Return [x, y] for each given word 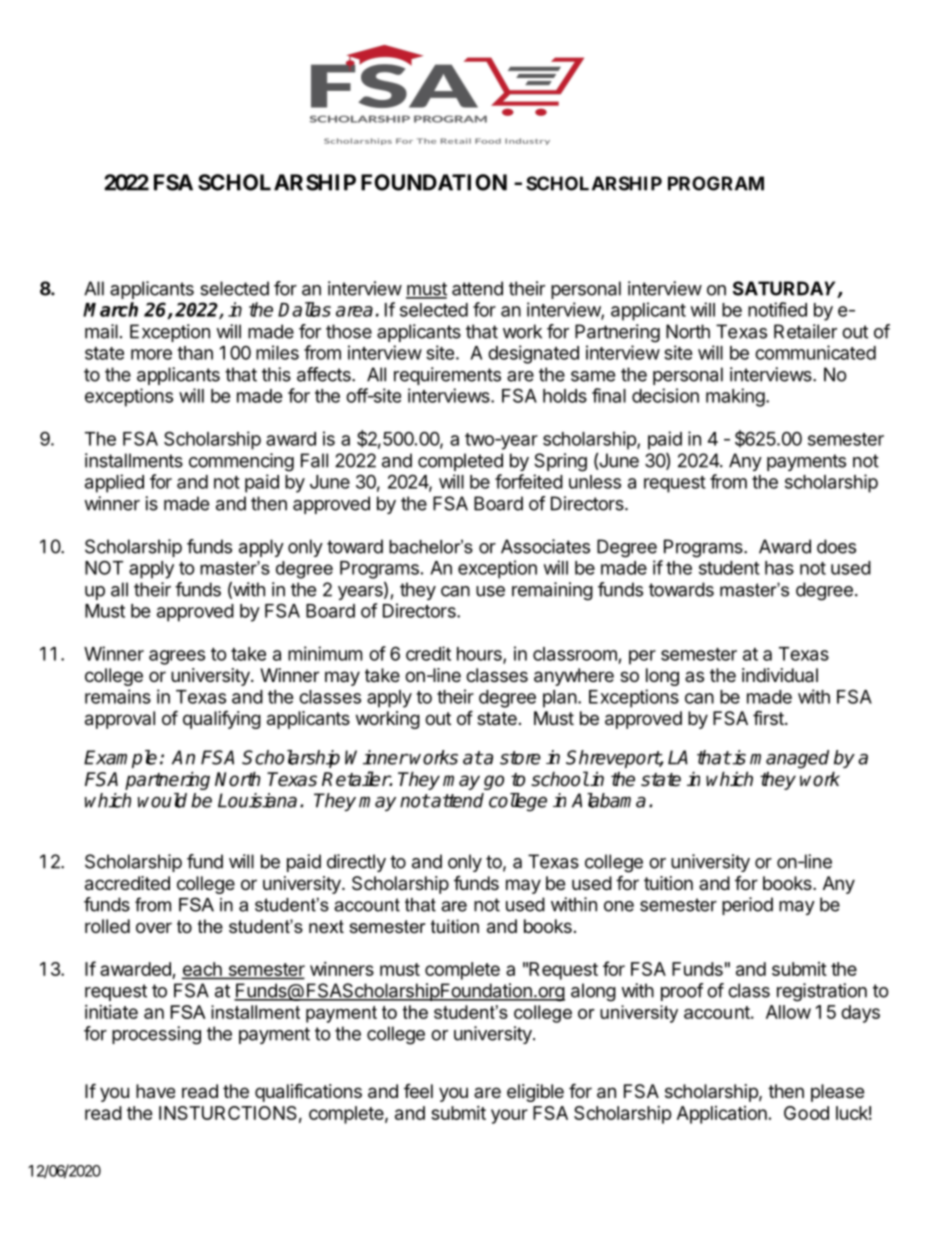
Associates [545, 546]
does [836, 546]
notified [777, 309]
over [154, 927]
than [195, 353]
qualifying [222, 719]
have [155, 1091]
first [769, 717]
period [747, 906]
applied [114, 483]
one [619, 906]
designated [533, 354]
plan [560, 699]
